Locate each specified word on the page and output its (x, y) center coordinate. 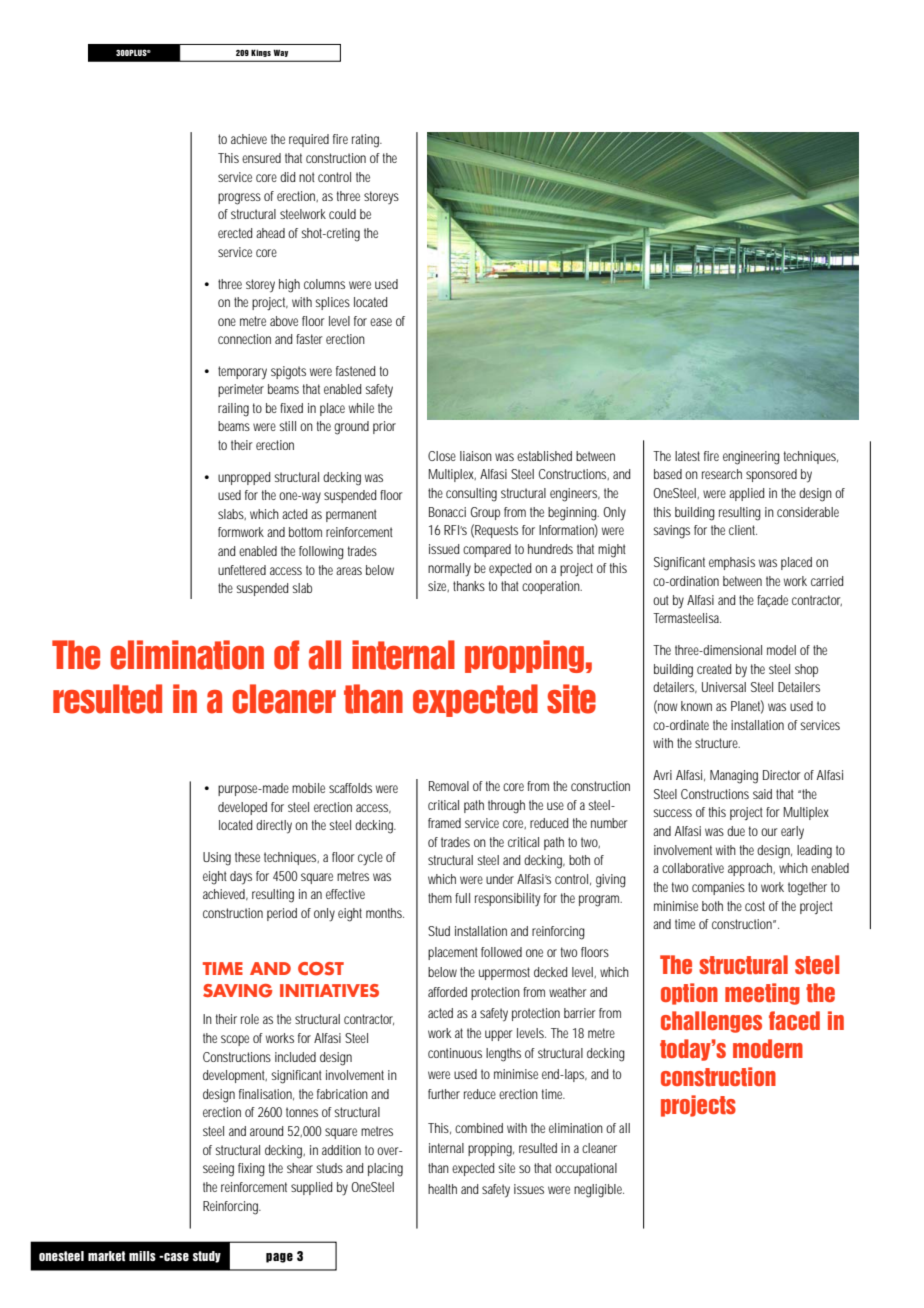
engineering (751, 458)
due (736, 831)
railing (233, 410)
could (342, 214)
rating (367, 141)
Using (217, 859)
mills (142, 1256)
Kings (261, 53)
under (500, 879)
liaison (476, 456)
